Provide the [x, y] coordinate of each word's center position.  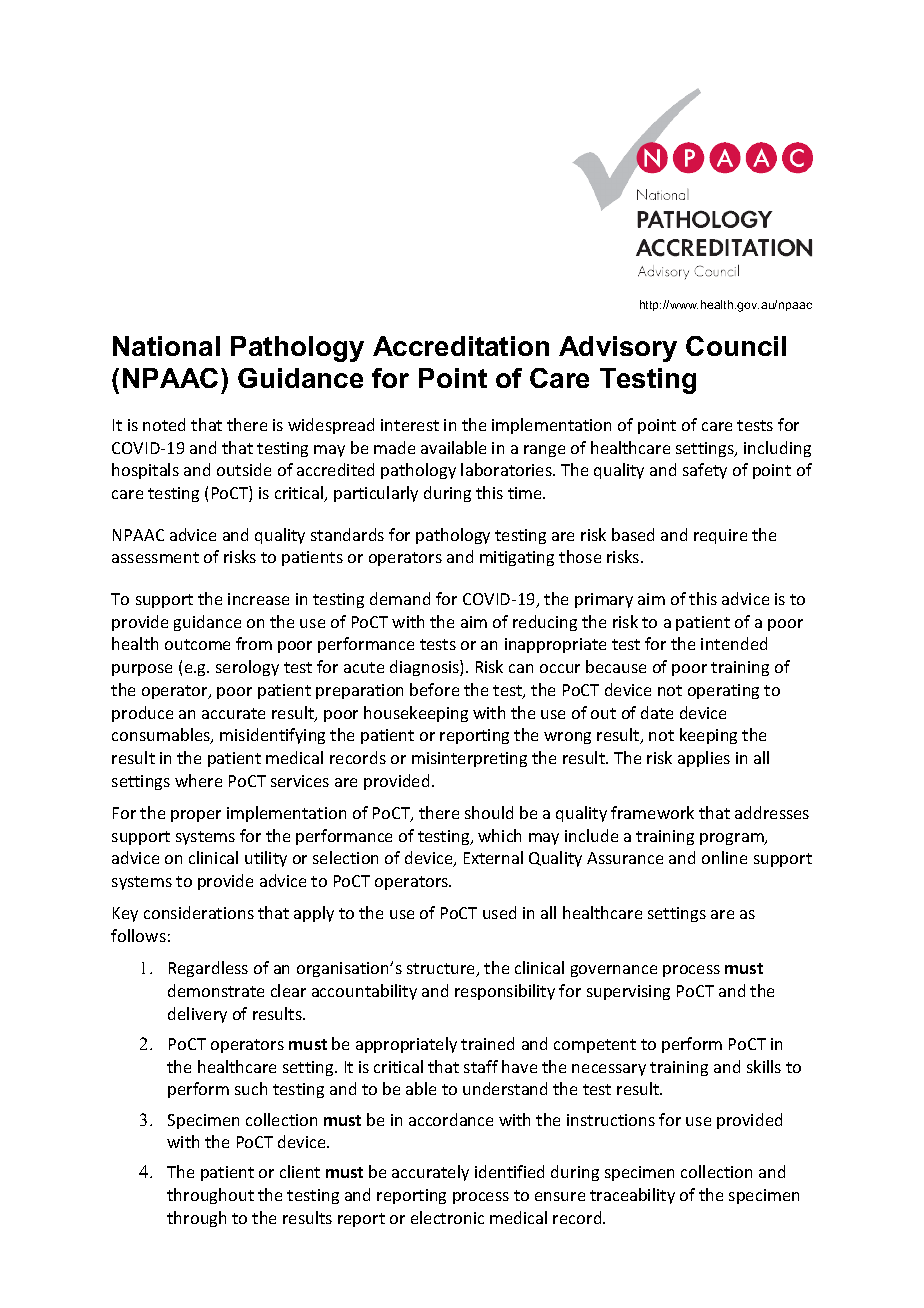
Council [736, 346]
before [434, 689]
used [499, 912]
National [166, 346]
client [300, 1171]
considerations [199, 912]
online [724, 857]
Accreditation [461, 346]
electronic [447, 1217]
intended [734, 643]
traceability [632, 1196]
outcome [197, 644]
